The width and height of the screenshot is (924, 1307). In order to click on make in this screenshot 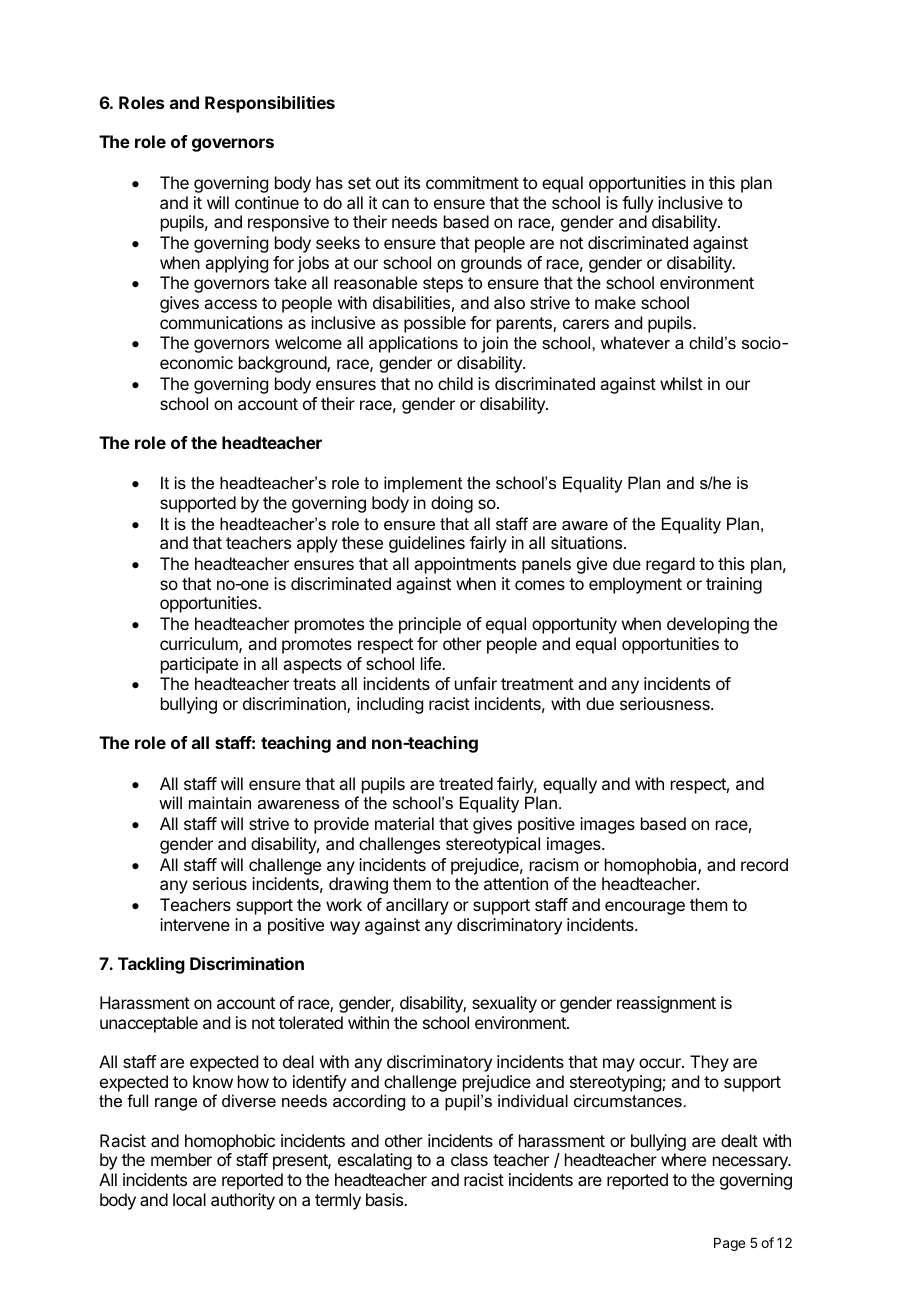, I will do `click(615, 302)`.
